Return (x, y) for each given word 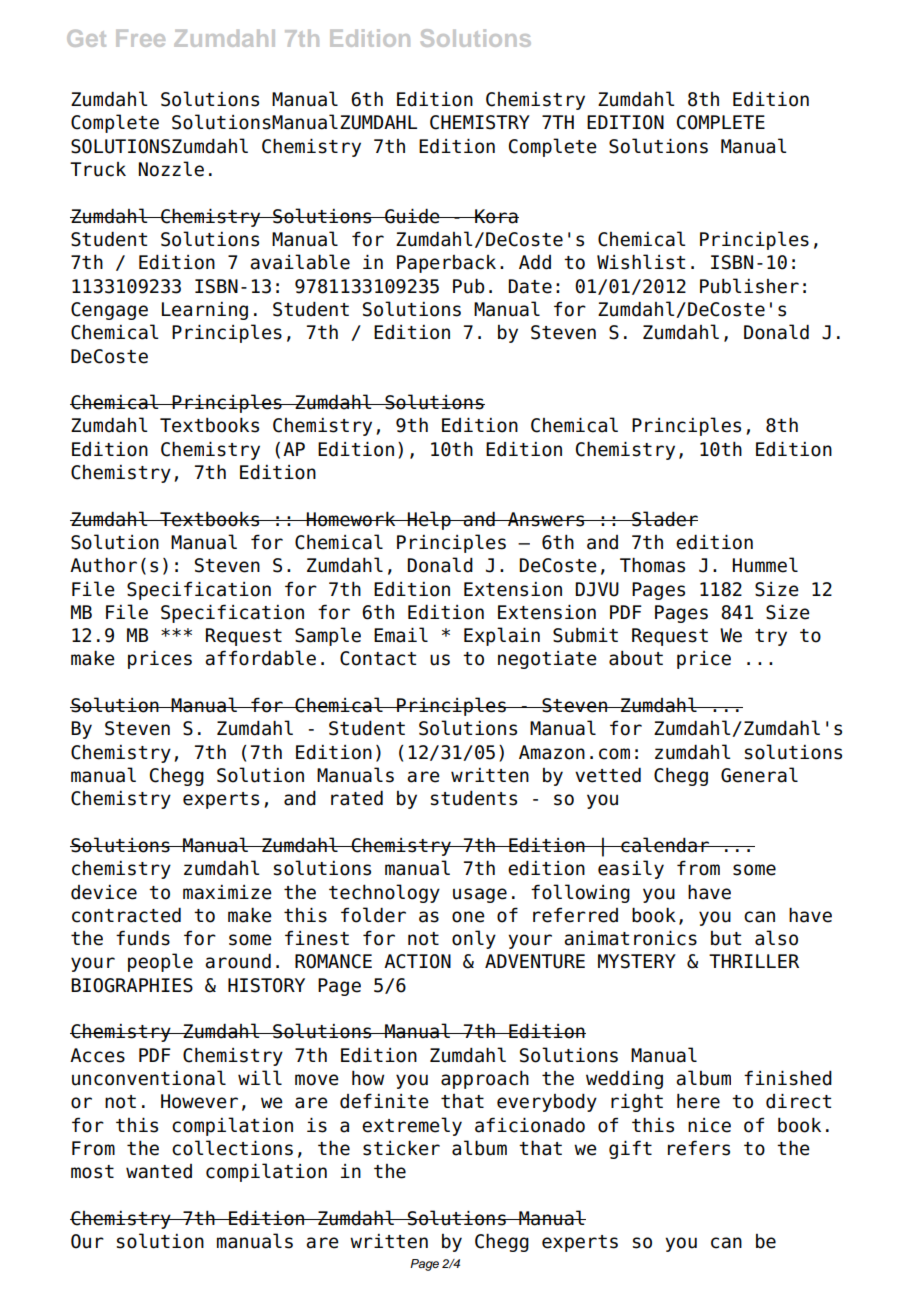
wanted (159, 1171)
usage (480, 895)
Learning (205, 311)
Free (140, 38)
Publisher (749, 286)
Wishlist (641, 262)
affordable (260, 658)
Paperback (446, 264)
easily (631, 869)
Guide (412, 216)
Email (401, 635)
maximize (227, 892)
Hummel (765, 565)
